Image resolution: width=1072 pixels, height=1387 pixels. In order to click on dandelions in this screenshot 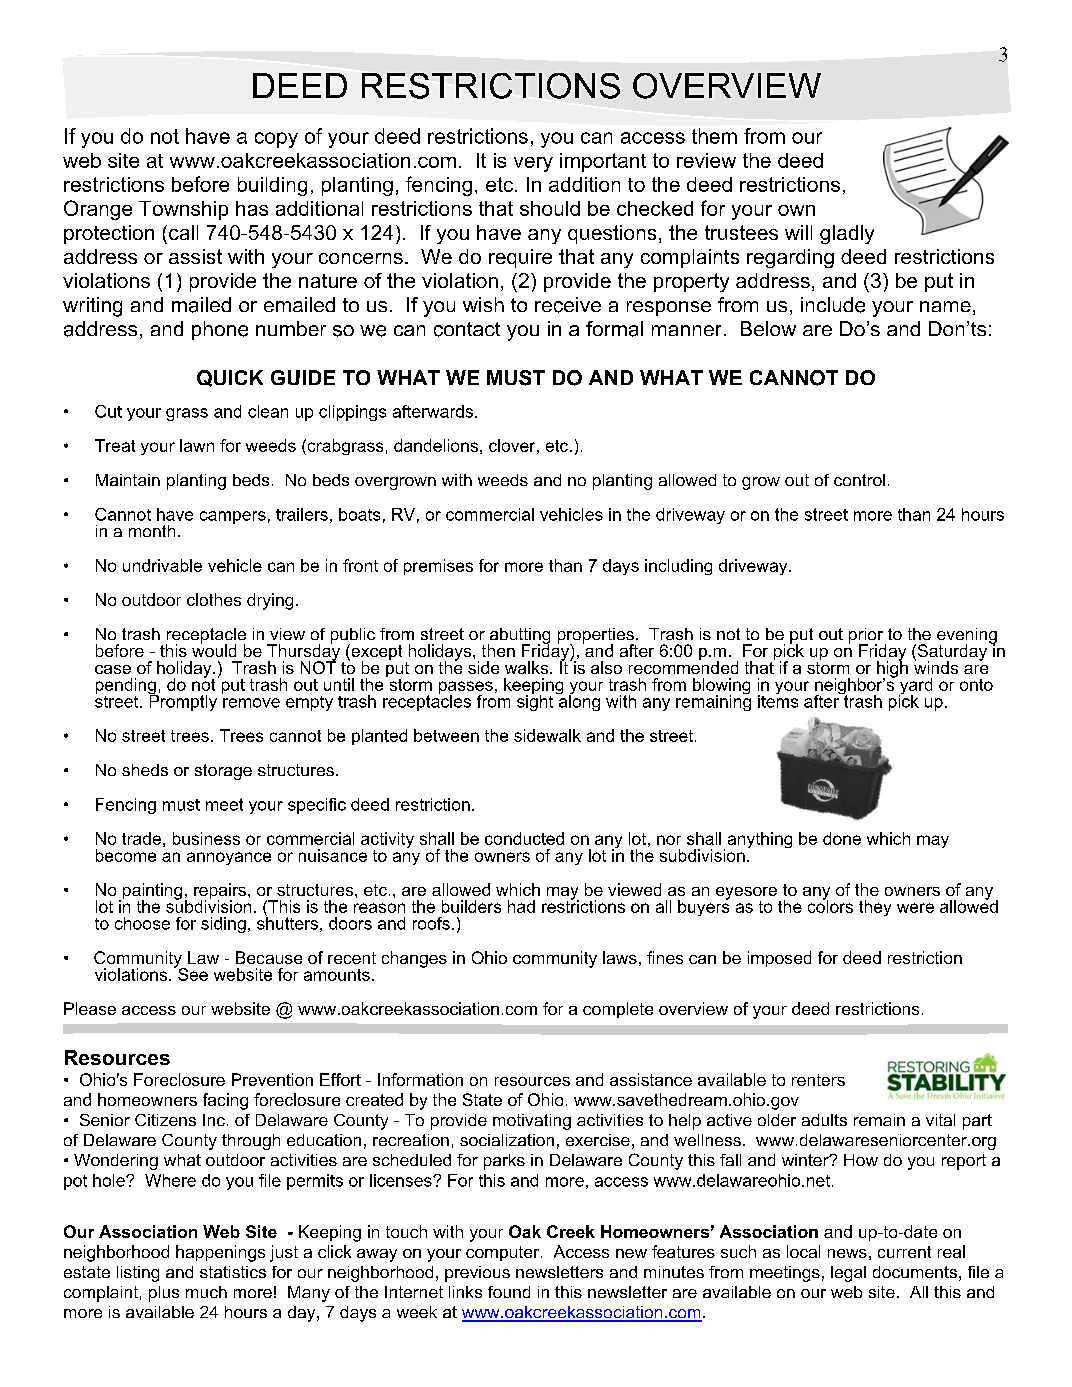, I will do `click(436, 445)`.
